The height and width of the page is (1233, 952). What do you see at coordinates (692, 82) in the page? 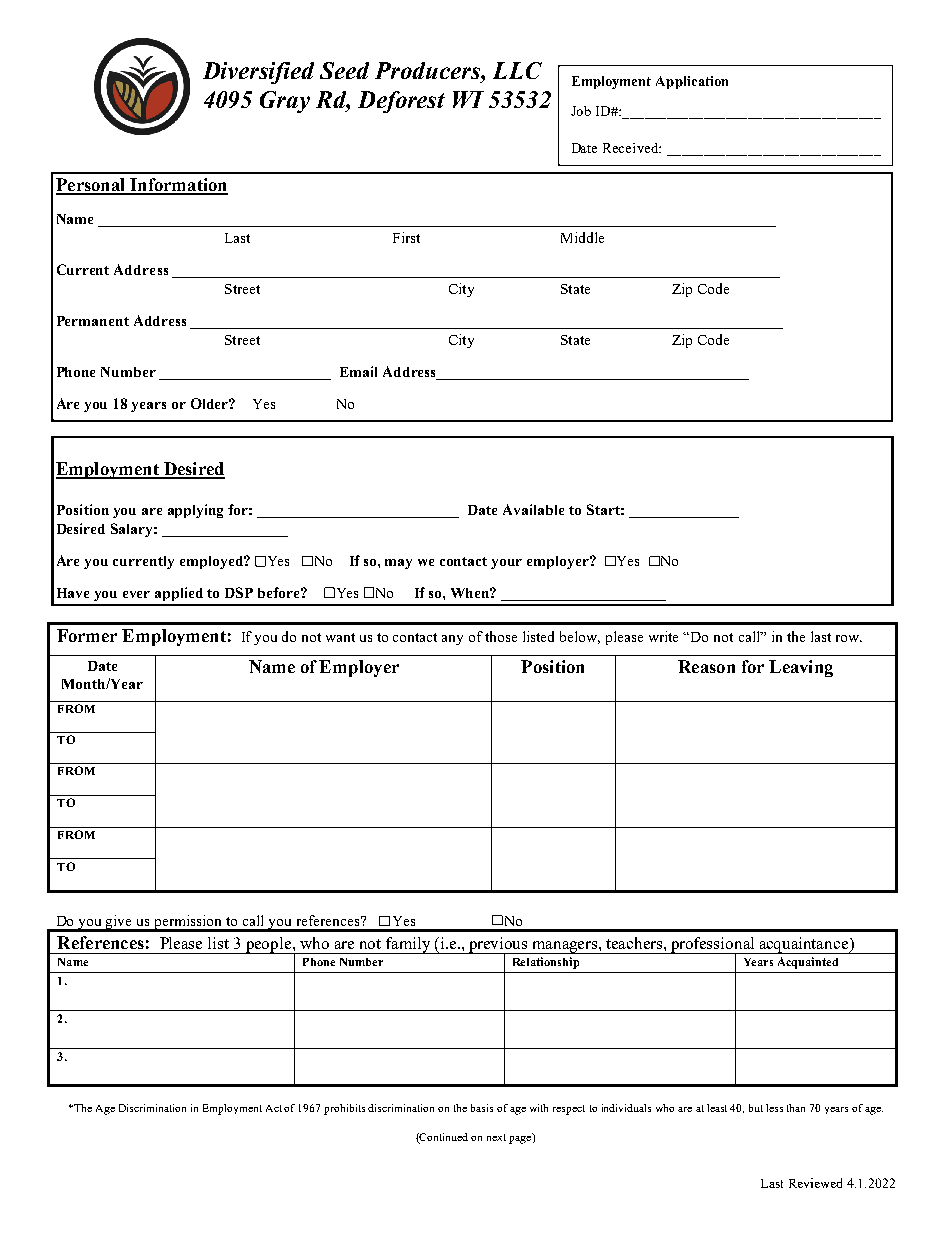
I see `Application` at bounding box center [692, 82].
